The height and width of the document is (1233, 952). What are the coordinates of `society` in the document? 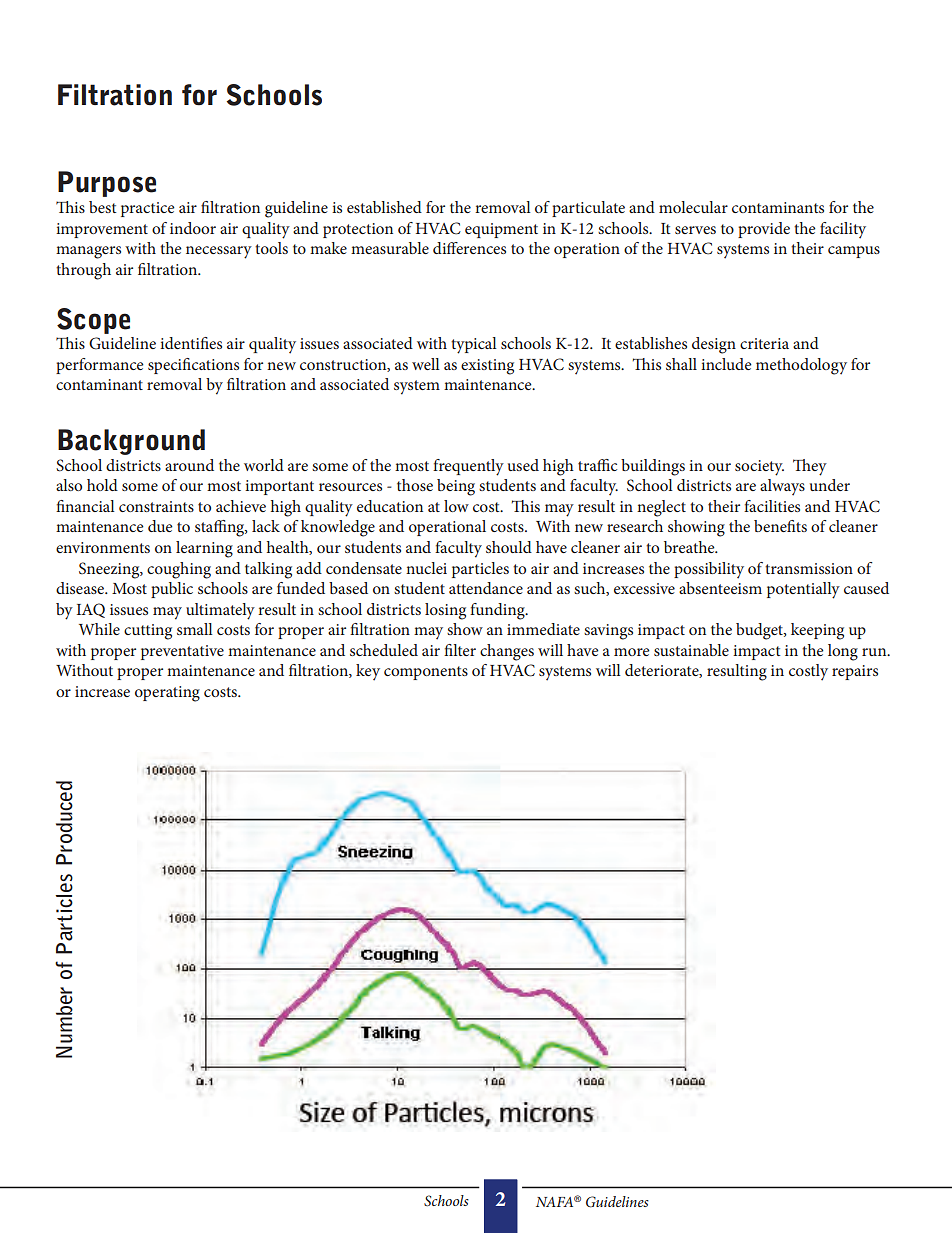 It's located at (759, 468).
